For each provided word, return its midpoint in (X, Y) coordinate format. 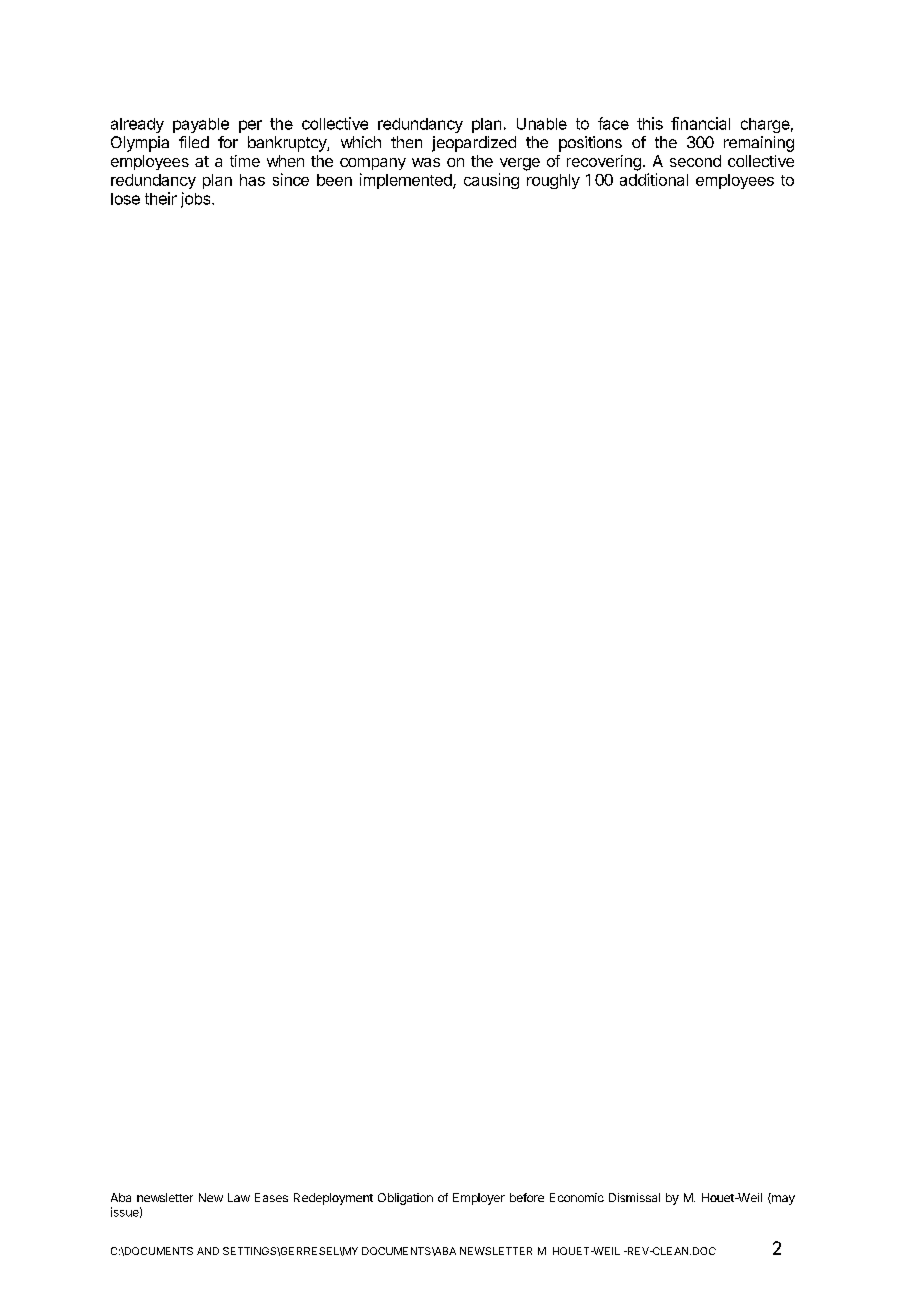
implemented (407, 181)
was (426, 162)
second (695, 161)
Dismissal (634, 1197)
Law (239, 1197)
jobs (197, 200)
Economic (577, 1197)
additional (654, 179)
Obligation (405, 1199)
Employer (479, 1199)
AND (208, 1251)
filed (194, 142)
